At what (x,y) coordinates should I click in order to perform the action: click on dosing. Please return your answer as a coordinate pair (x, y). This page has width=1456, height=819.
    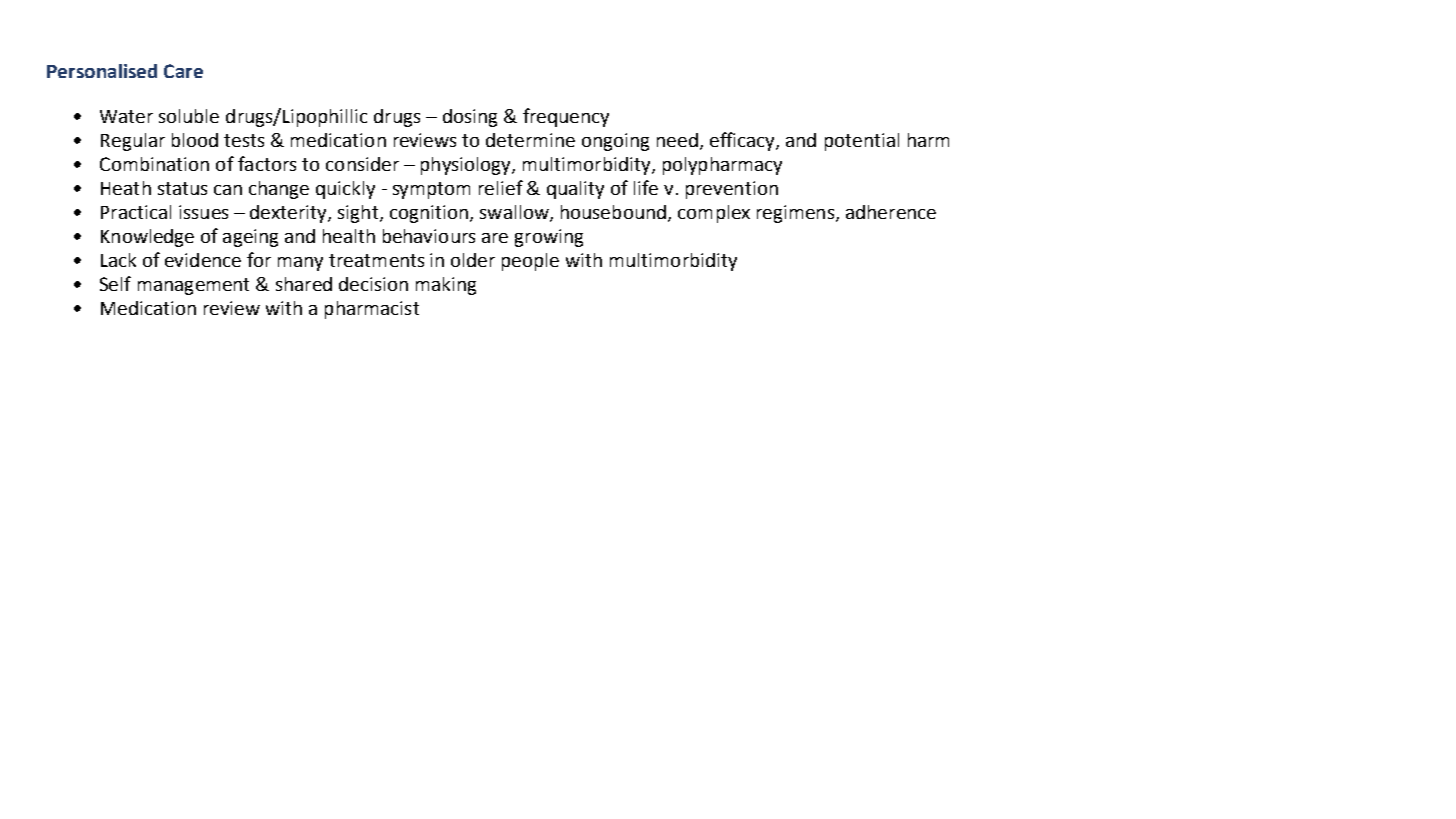
    Looking at the image, I should click on (470, 118).
